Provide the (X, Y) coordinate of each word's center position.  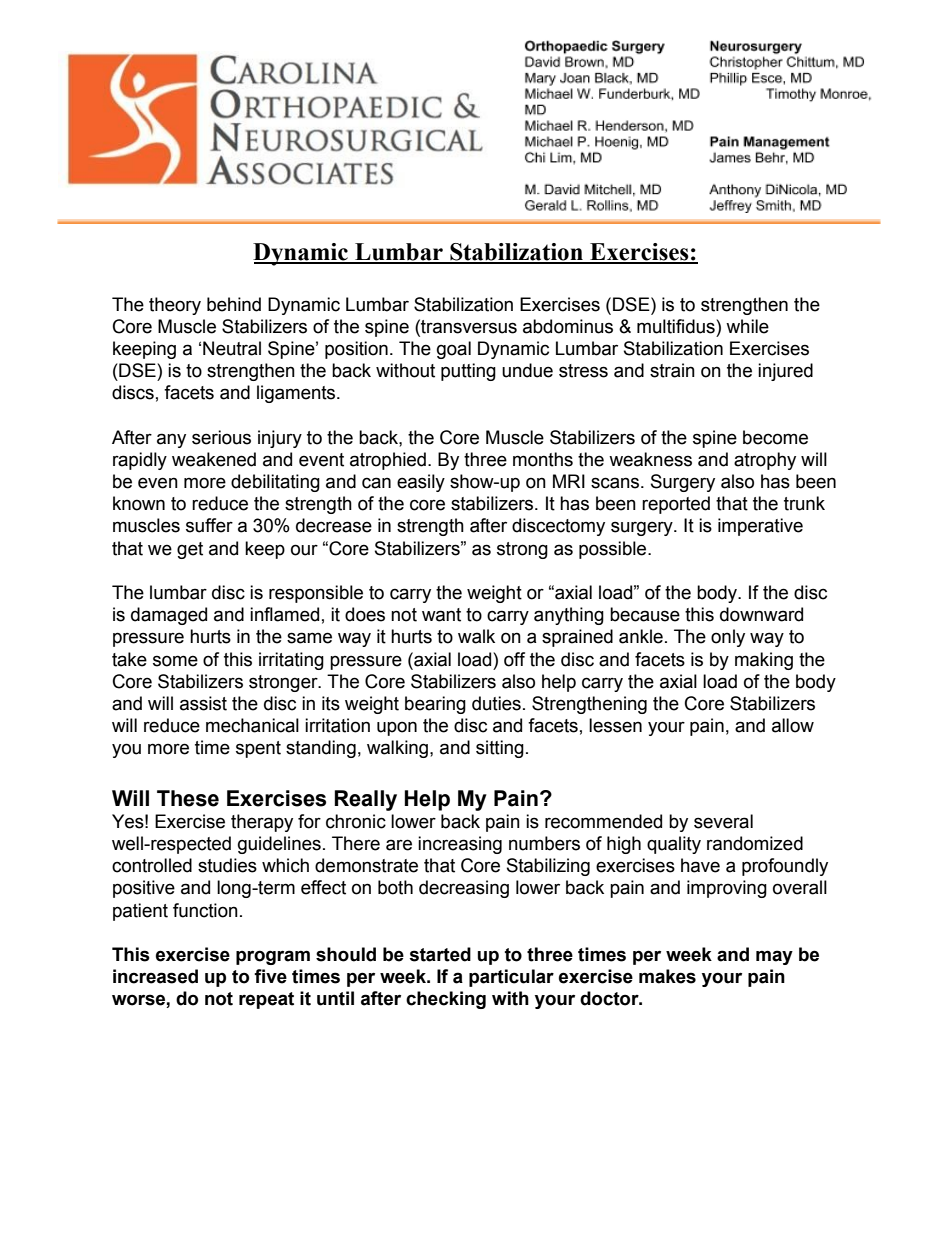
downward (761, 614)
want (441, 615)
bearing (435, 705)
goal (454, 350)
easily (421, 483)
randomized (755, 843)
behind (234, 304)
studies (227, 865)
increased (155, 976)
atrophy (765, 461)
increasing (460, 845)
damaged (169, 616)
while (747, 326)
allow (793, 725)
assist (203, 703)
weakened (214, 459)
